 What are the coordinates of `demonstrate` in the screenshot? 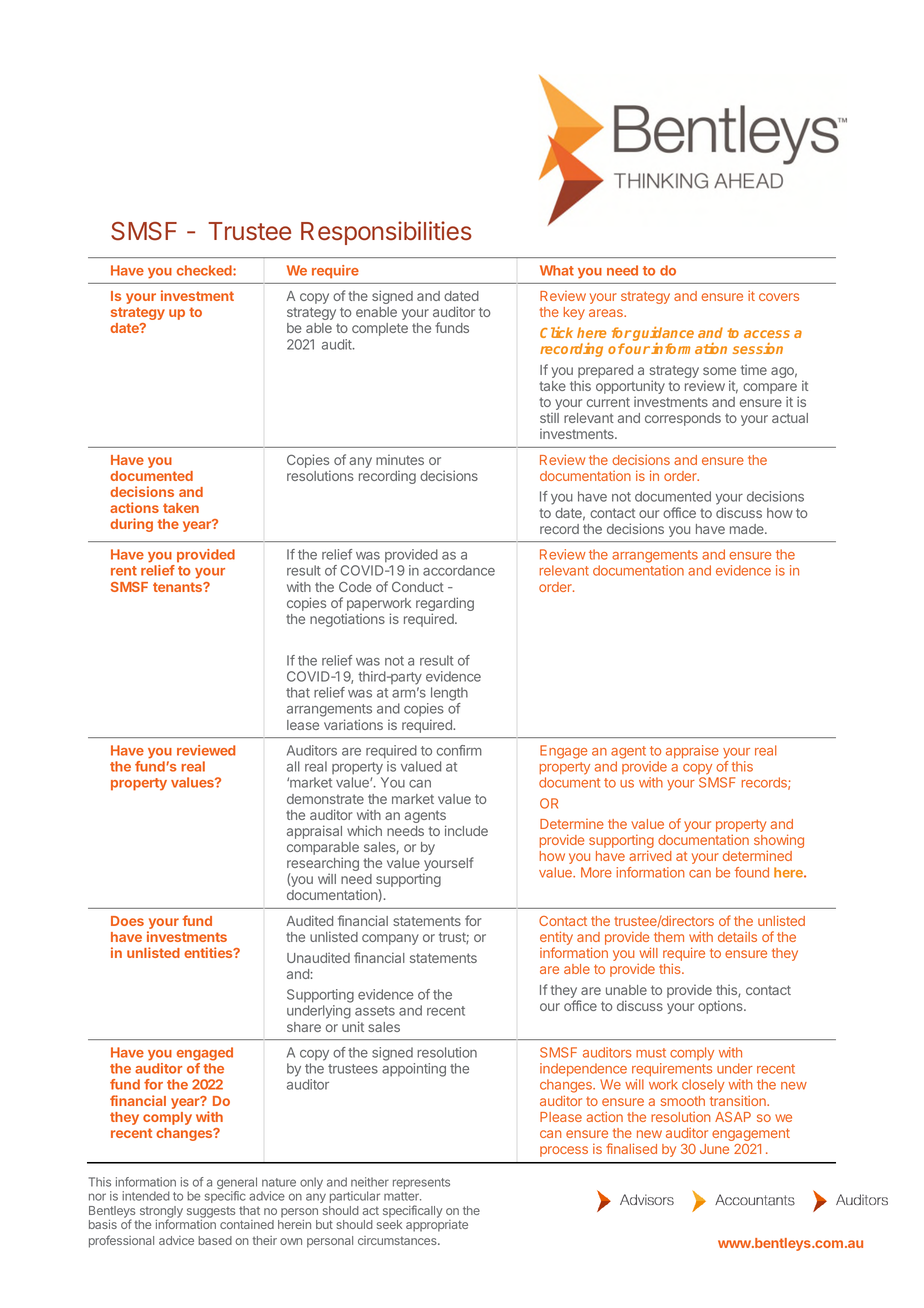 It's located at (325, 799).
